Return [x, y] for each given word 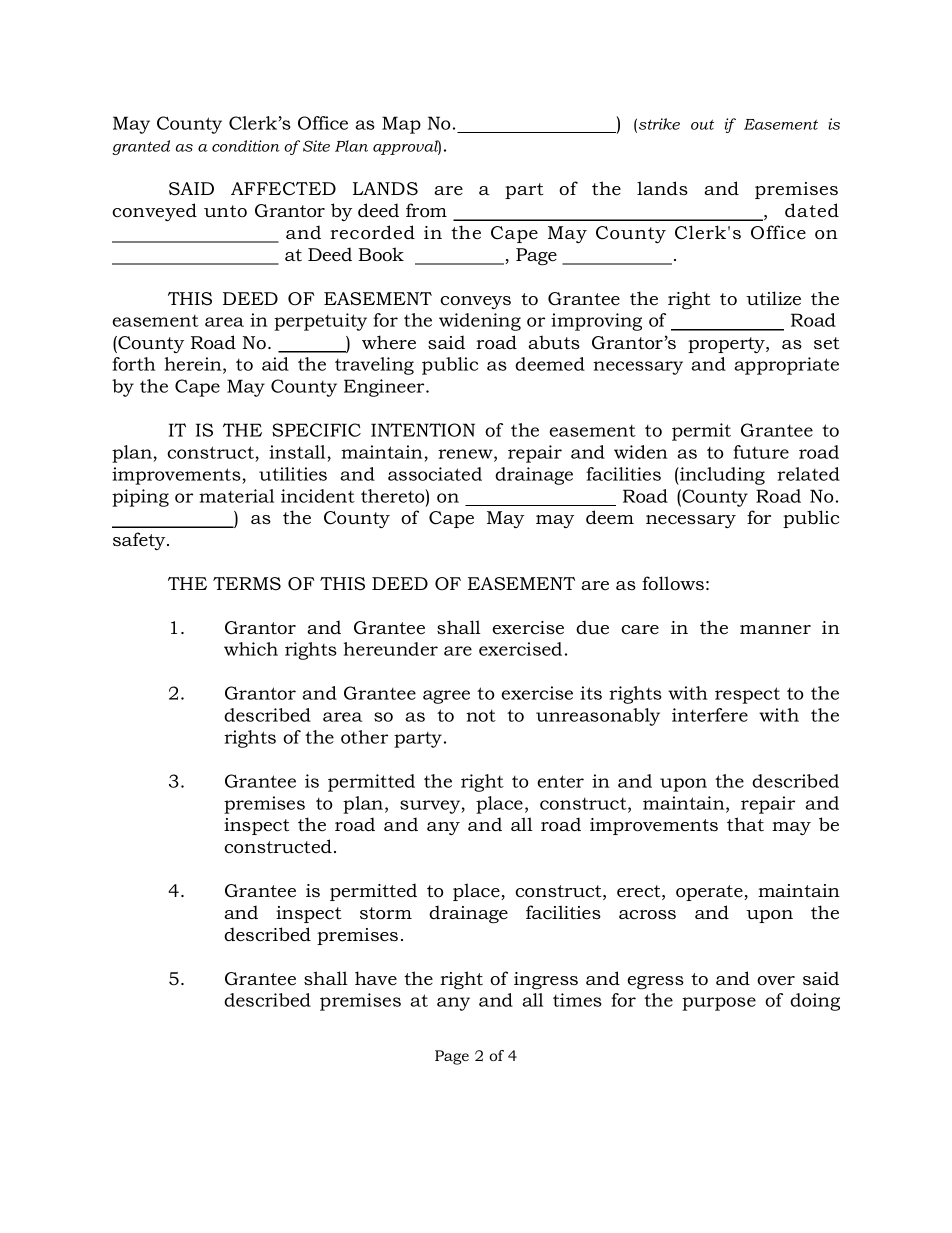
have [376, 978]
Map [401, 125]
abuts [554, 342]
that [745, 824]
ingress [546, 981]
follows [673, 583]
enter [560, 781]
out [702, 124]
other [364, 737]
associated [435, 474]
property [727, 345]
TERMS [247, 584]
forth [133, 364]
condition [246, 146]
